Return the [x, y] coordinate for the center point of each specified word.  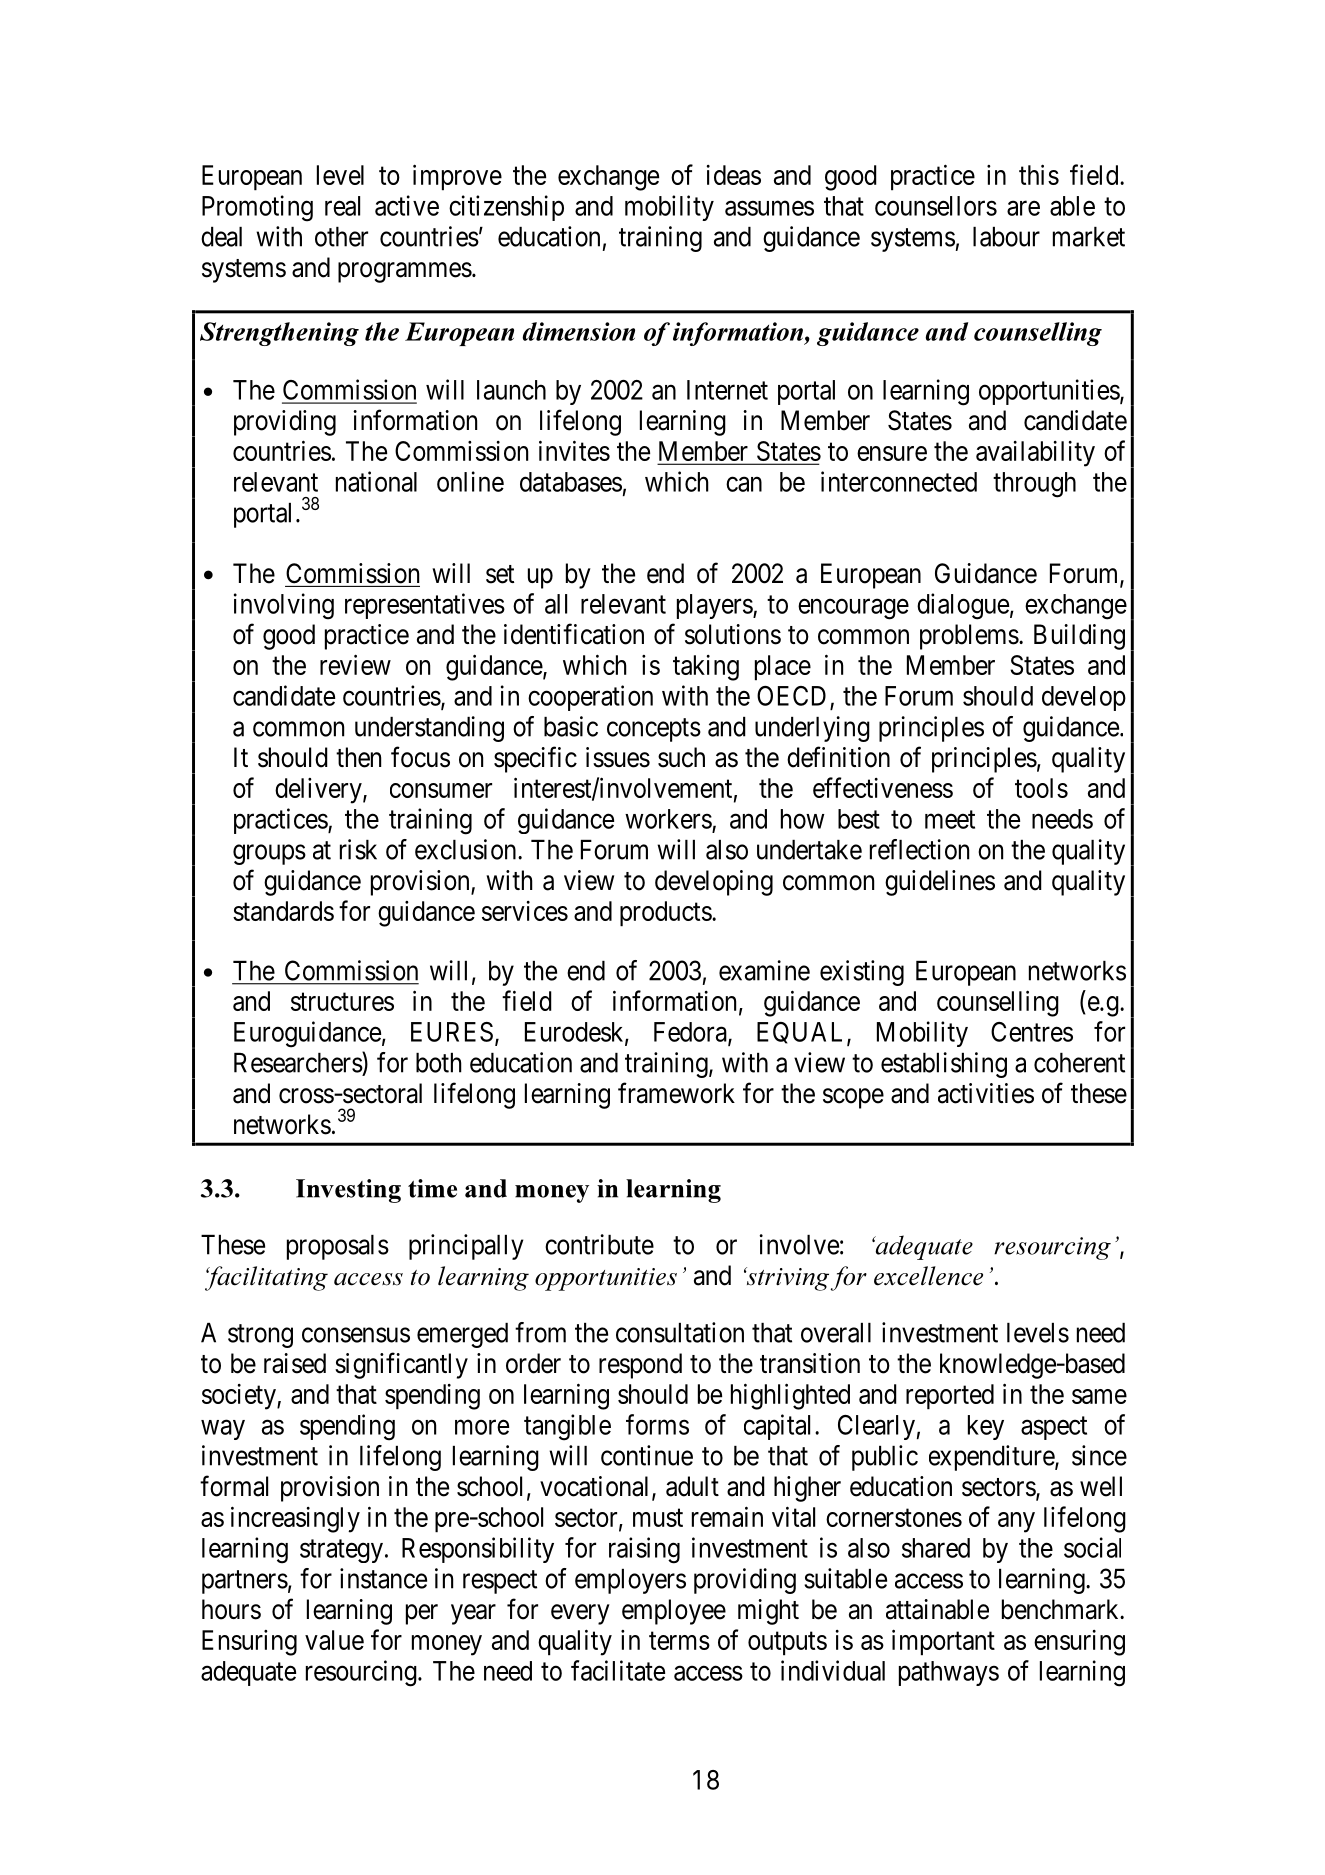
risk [358, 849]
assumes [769, 208]
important [943, 1642]
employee [674, 1612]
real [342, 206]
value [334, 1640]
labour [1006, 237]
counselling [998, 1003]
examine [764, 970]
